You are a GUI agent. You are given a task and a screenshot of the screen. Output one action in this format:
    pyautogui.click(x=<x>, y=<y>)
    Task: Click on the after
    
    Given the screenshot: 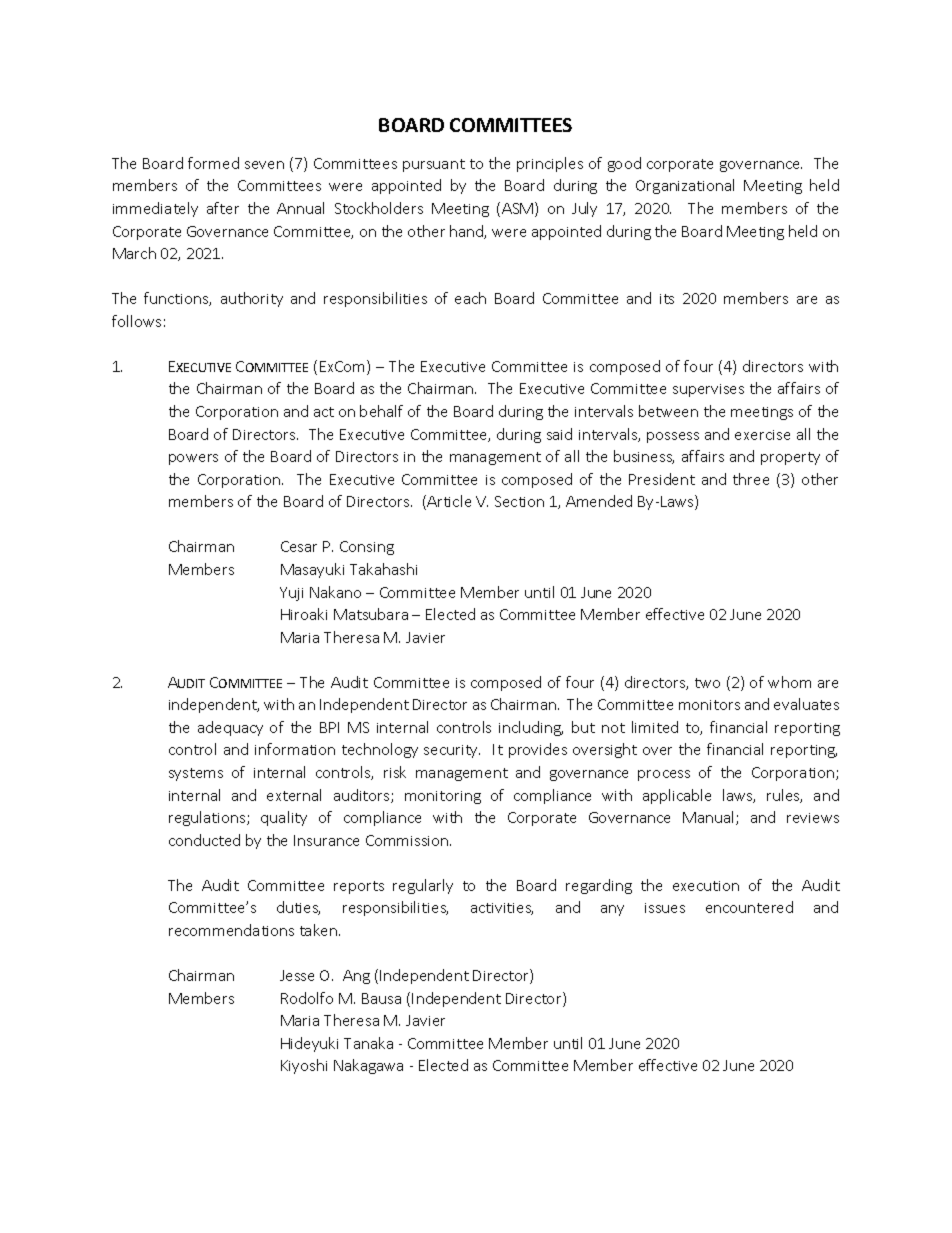 What is the action you would take?
    pyautogui.click(x=223, y=208)
